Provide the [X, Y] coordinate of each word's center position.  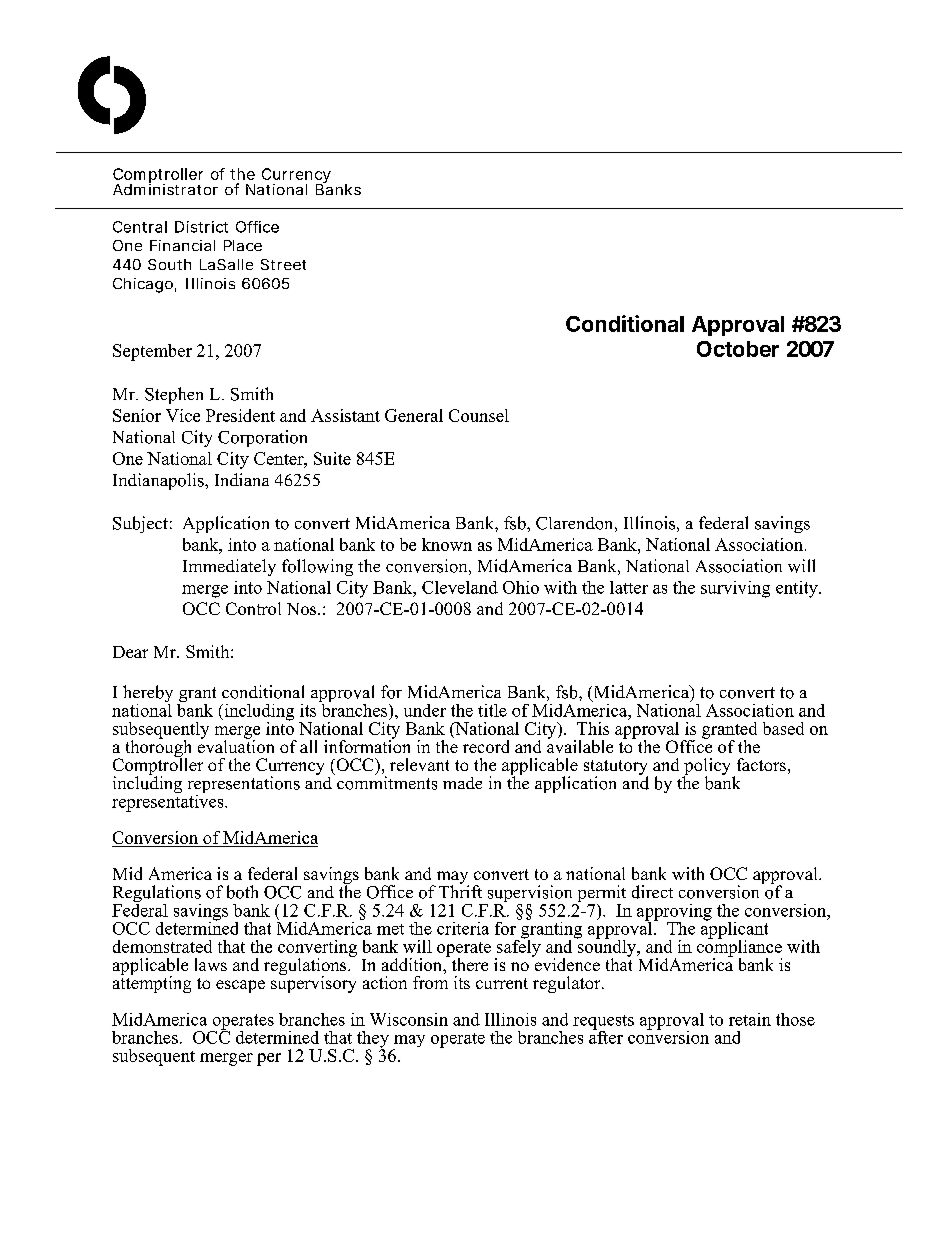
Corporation [262, 438]
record [486, 746]
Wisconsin [409, 1019]
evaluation [236, 745]
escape [240, 986]
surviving [735, 589]
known [447, 544]
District [201, 227]
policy [707, 768]
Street [283, 264]
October [738, 349]
